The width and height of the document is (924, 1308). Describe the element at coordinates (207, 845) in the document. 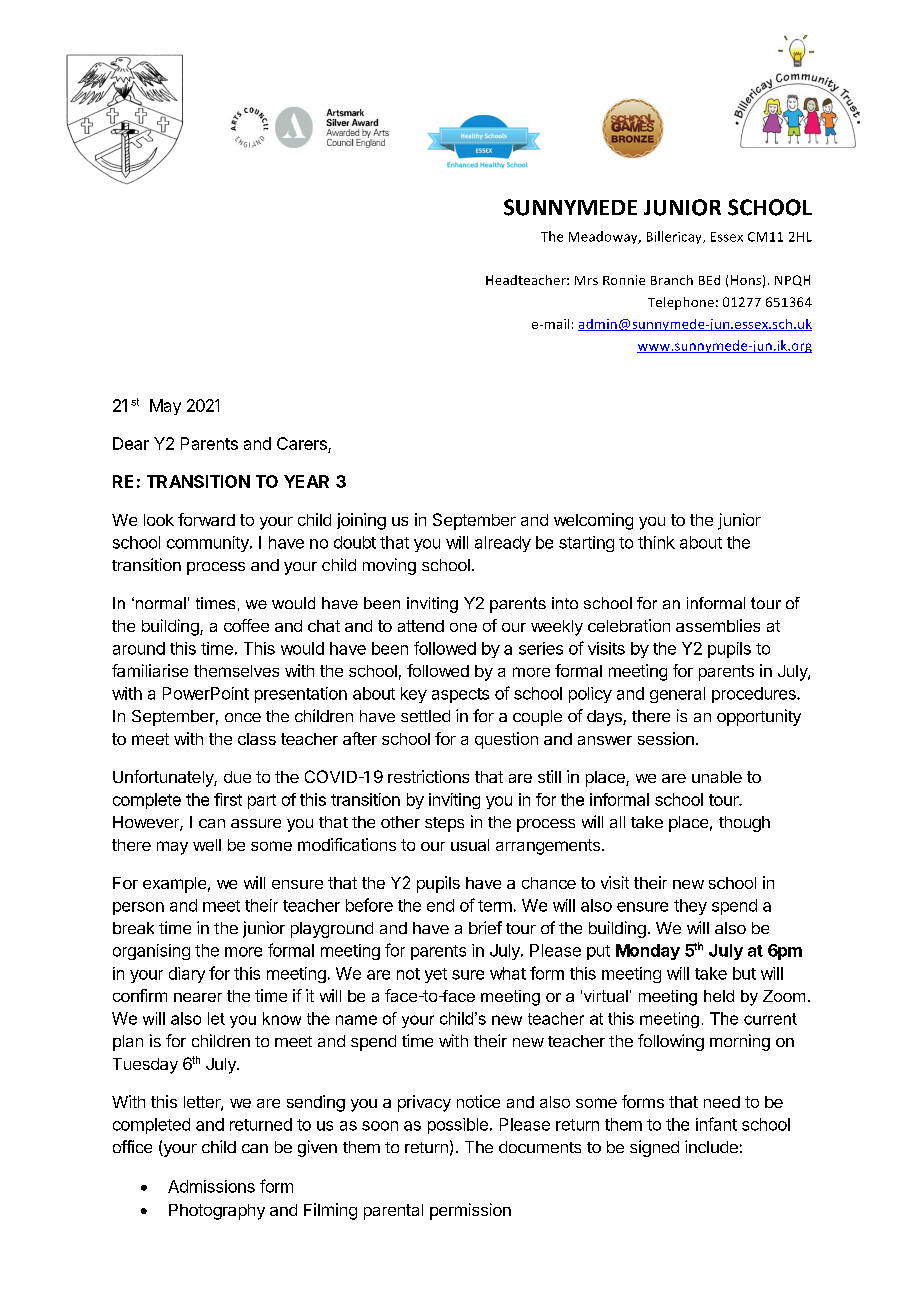

I see `well` at that location.
